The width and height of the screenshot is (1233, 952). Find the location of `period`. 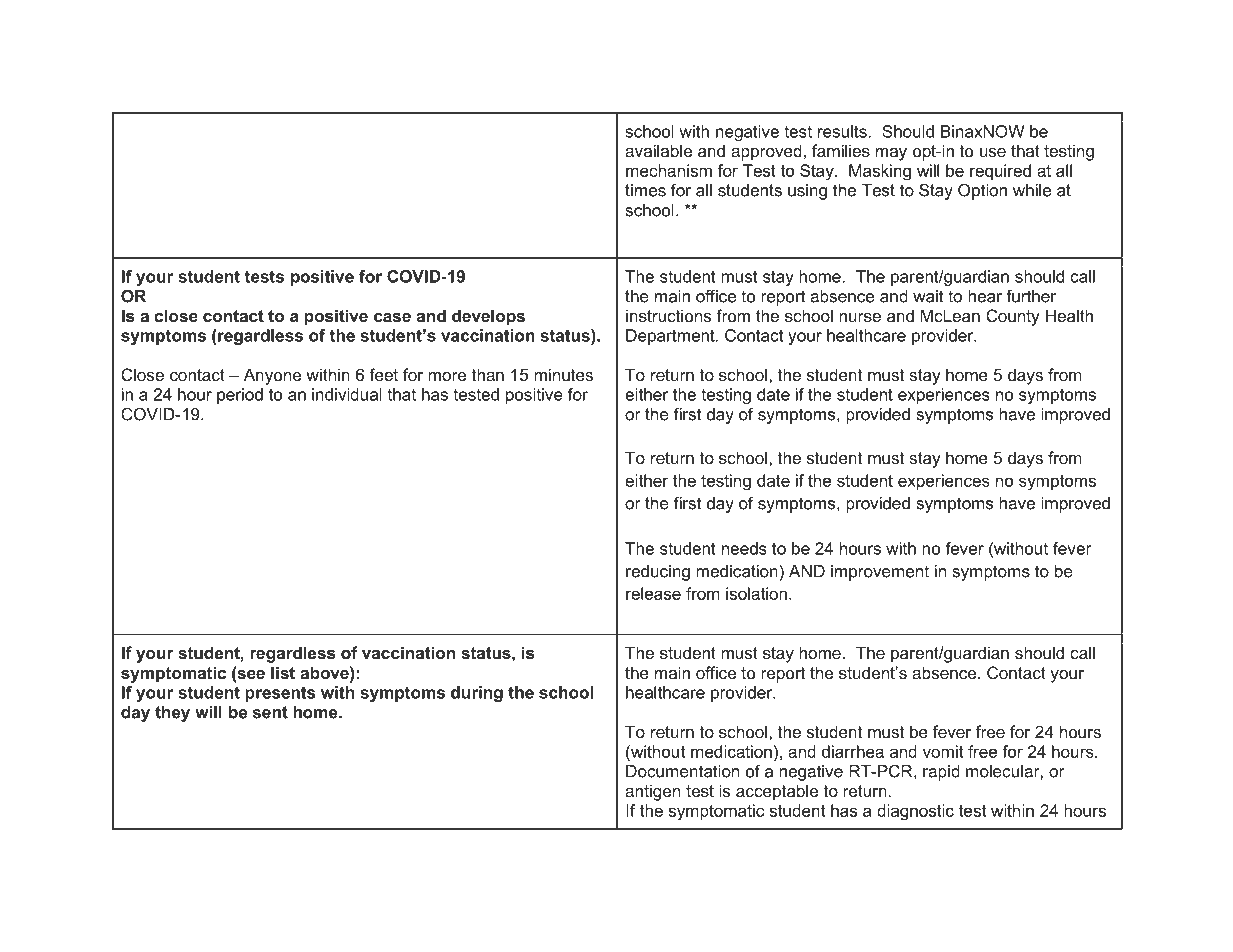

period is located at coordinates (240, 396).
